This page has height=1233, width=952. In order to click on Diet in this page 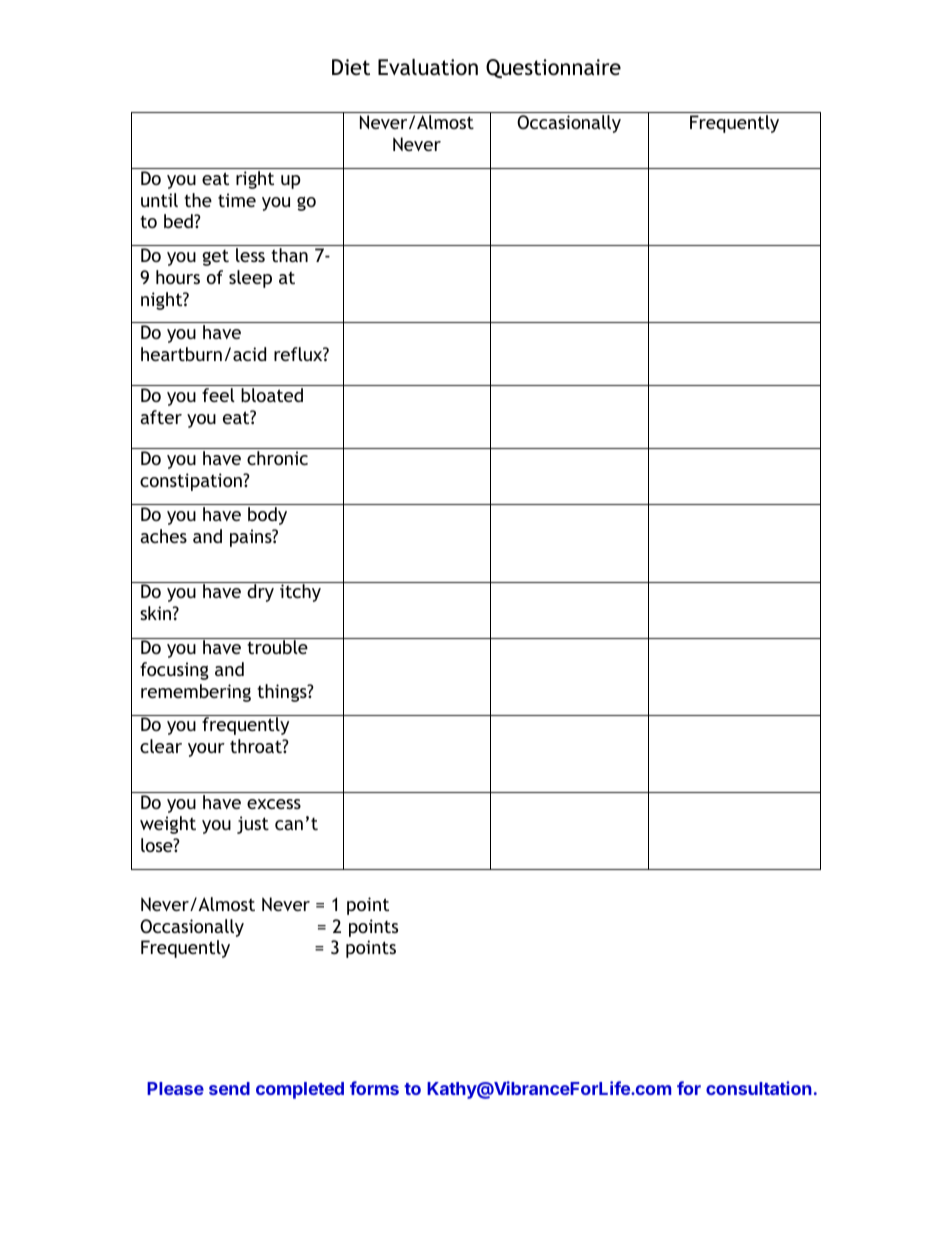, I will do `click(351, 67)`.
